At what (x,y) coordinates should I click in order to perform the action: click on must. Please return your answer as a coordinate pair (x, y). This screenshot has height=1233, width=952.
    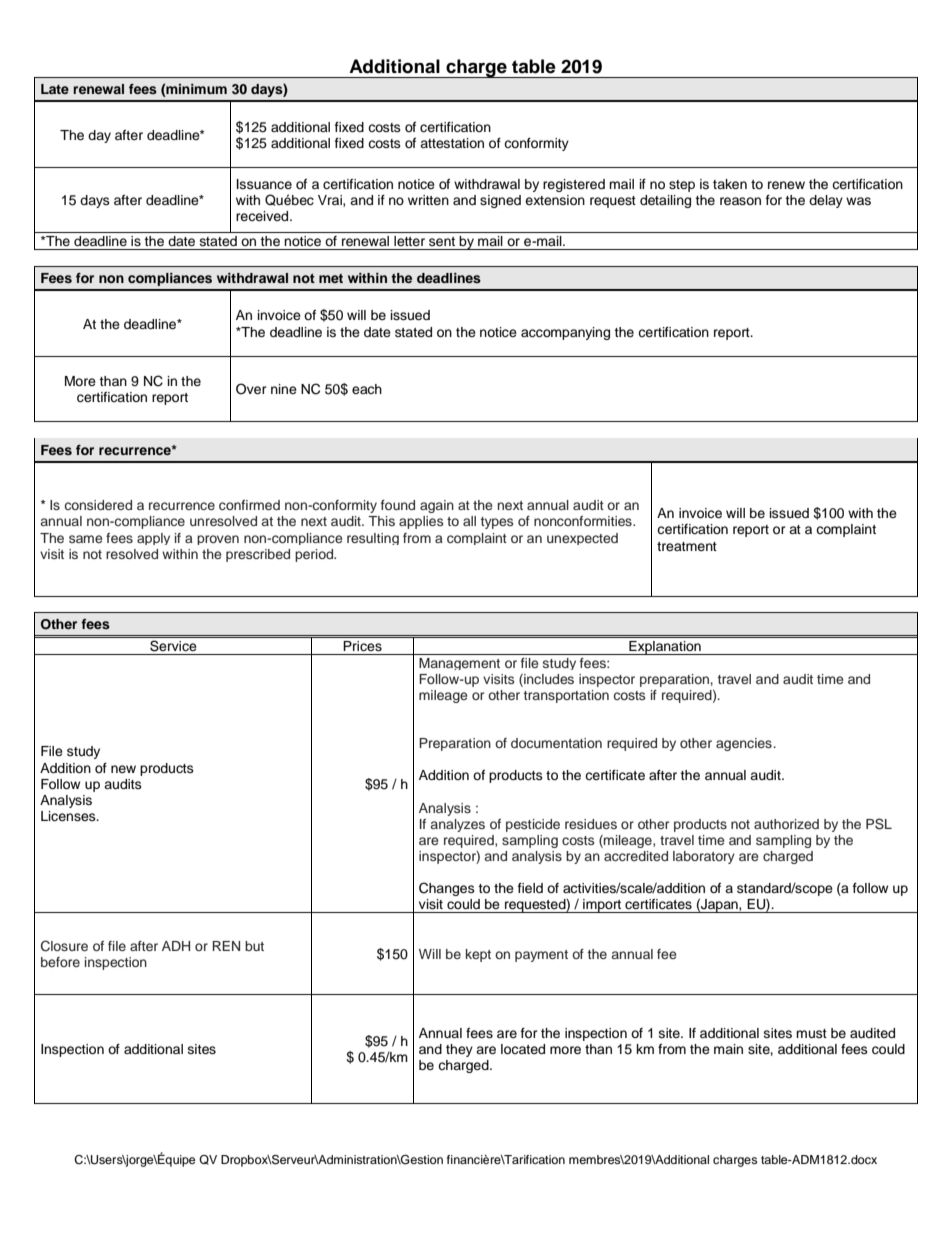
    Looking at the image, I should click on (811, 1033).
